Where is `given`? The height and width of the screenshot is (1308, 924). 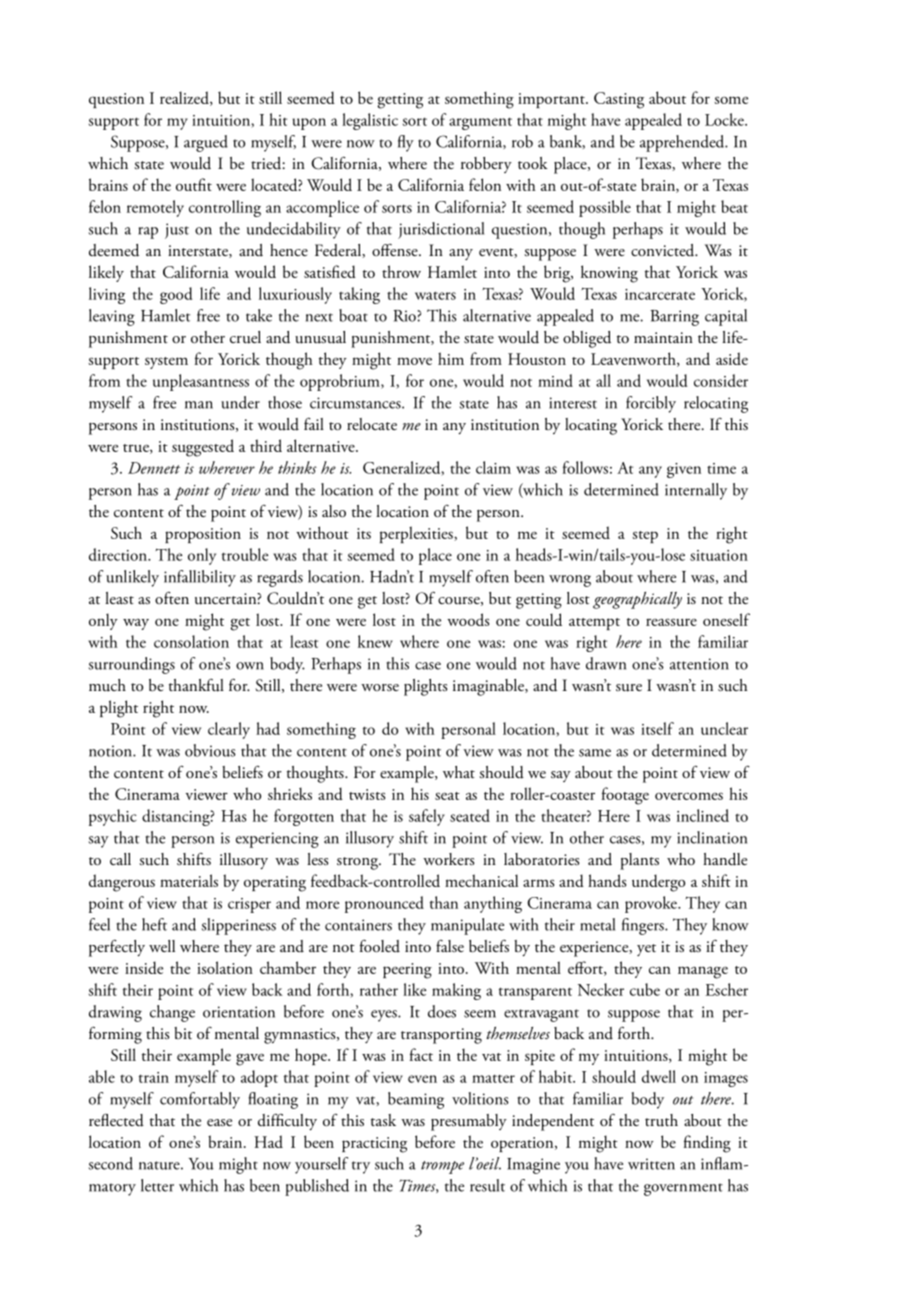
given is located at coordinates (684, 470).
